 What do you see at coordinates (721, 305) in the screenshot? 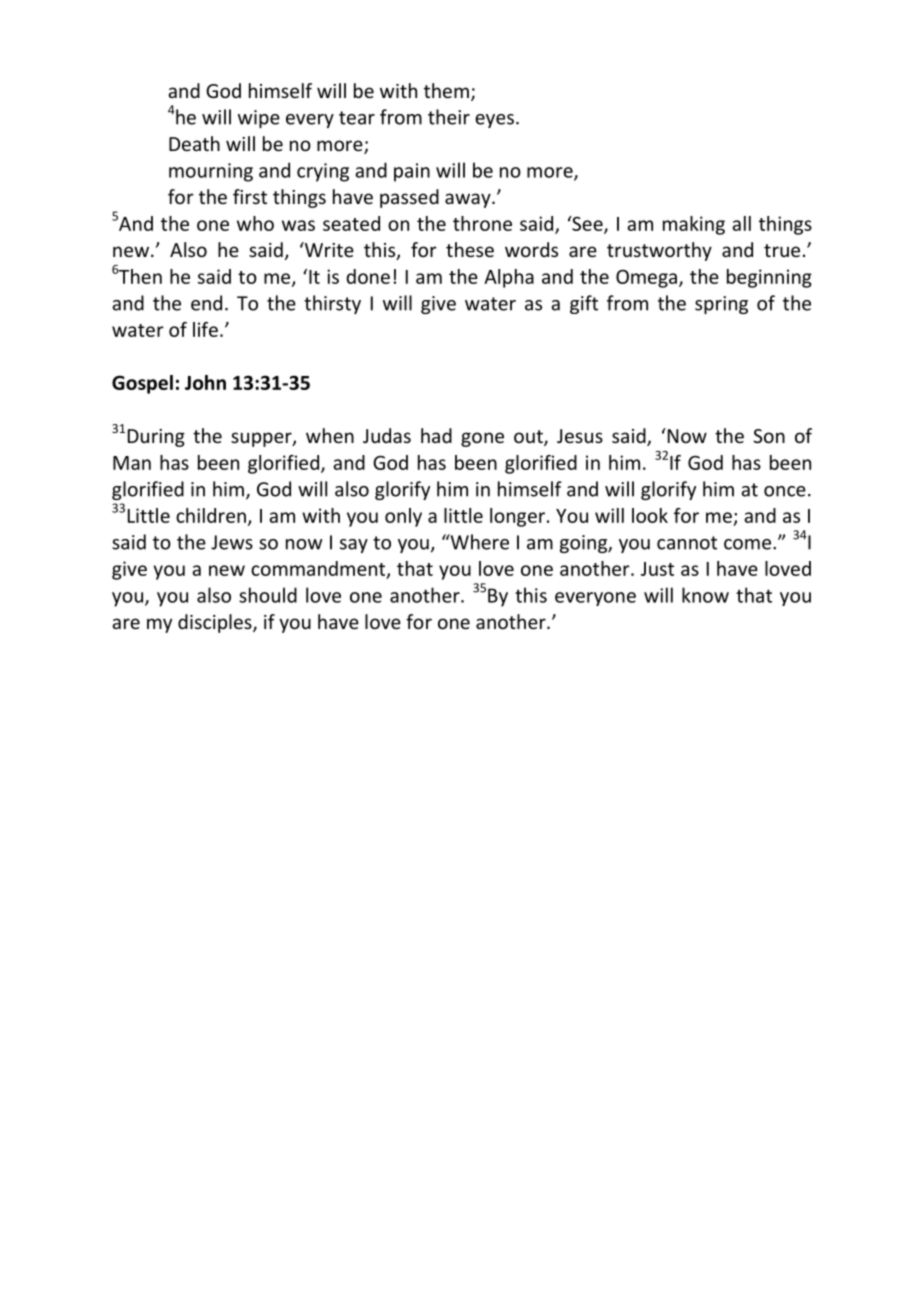
I see `spring` at bounding box center [721, 305].
